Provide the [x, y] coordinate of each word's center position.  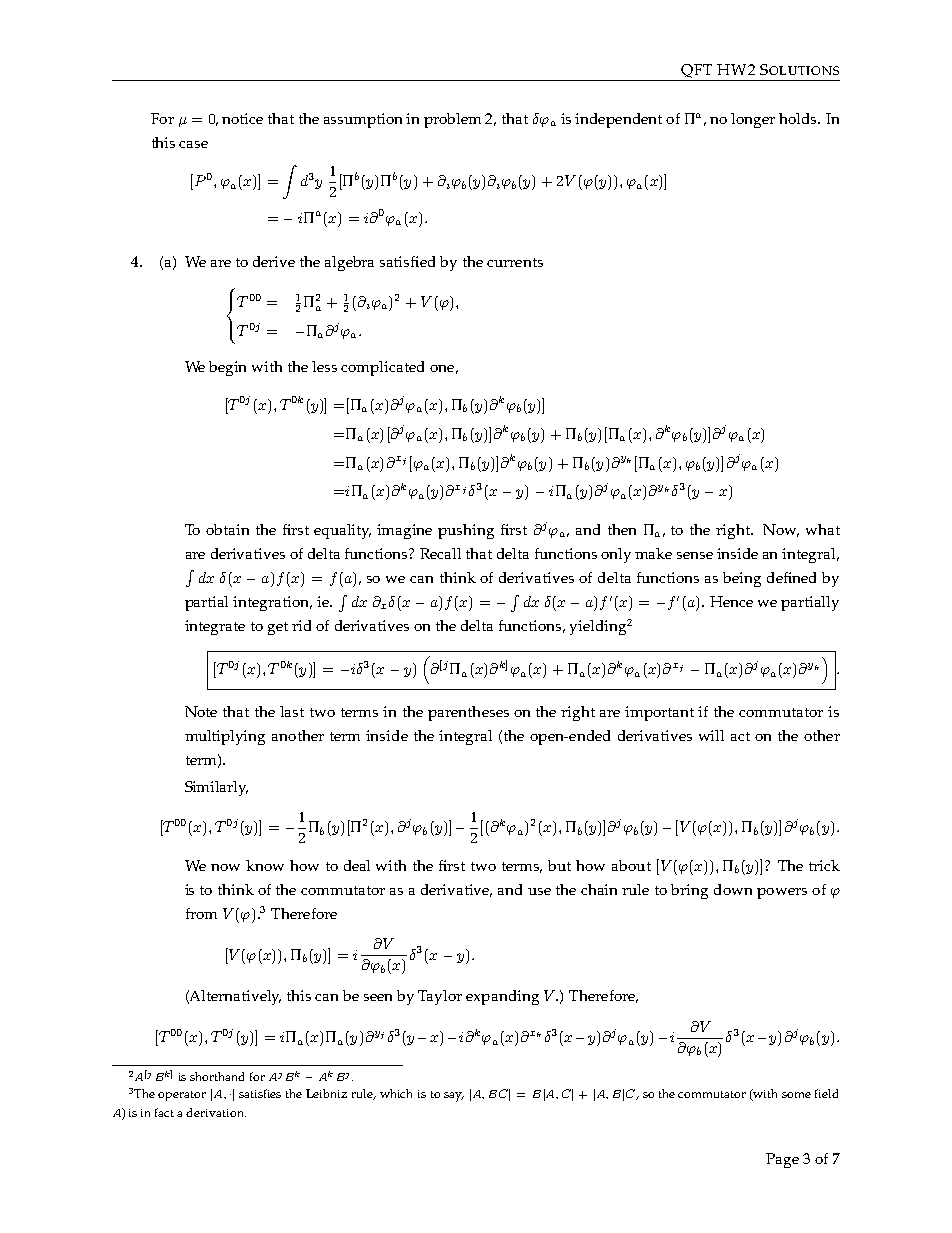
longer [753, 120]
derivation [216, 1112]
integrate [215, 627]
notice [242, 118]
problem [452, 120]
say [454, 1097]
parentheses [468, 713]
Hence [731, 601]
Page [782, 1160]
